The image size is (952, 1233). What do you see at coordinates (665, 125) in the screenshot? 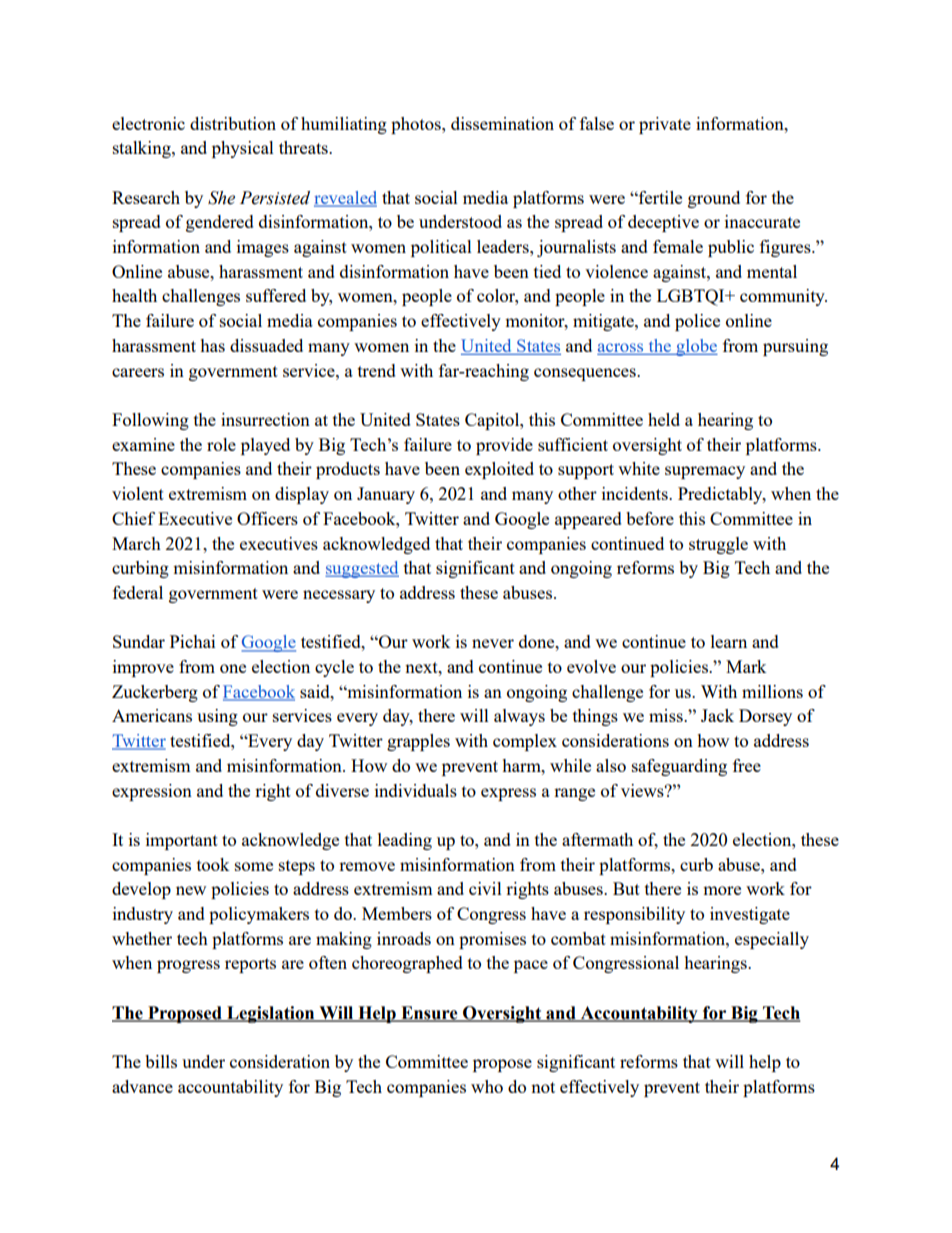
I see `private` at bounding box center [665, 125].
